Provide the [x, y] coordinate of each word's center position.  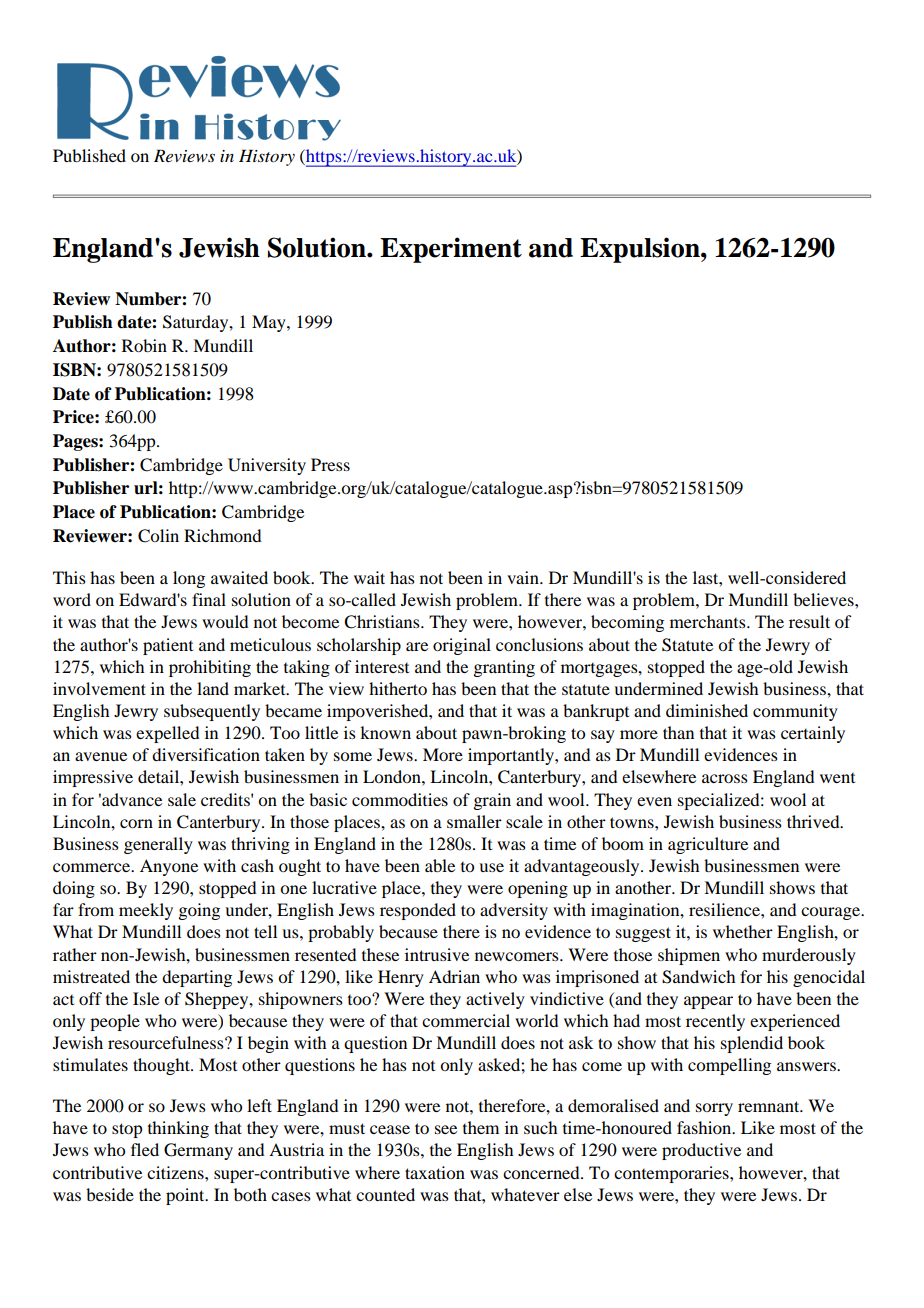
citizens [176, 1172]
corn [136, 823]
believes [824, 599]
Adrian [454, 976]
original [462, 646]
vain [524, 577]
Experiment [451, 250]
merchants [709, 621]
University [267, 466]
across [725, 778]
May [270, 323]
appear [708, 1002]
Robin [144, 345]
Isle [146, 998]
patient [168, 646]
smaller [474, 821]
